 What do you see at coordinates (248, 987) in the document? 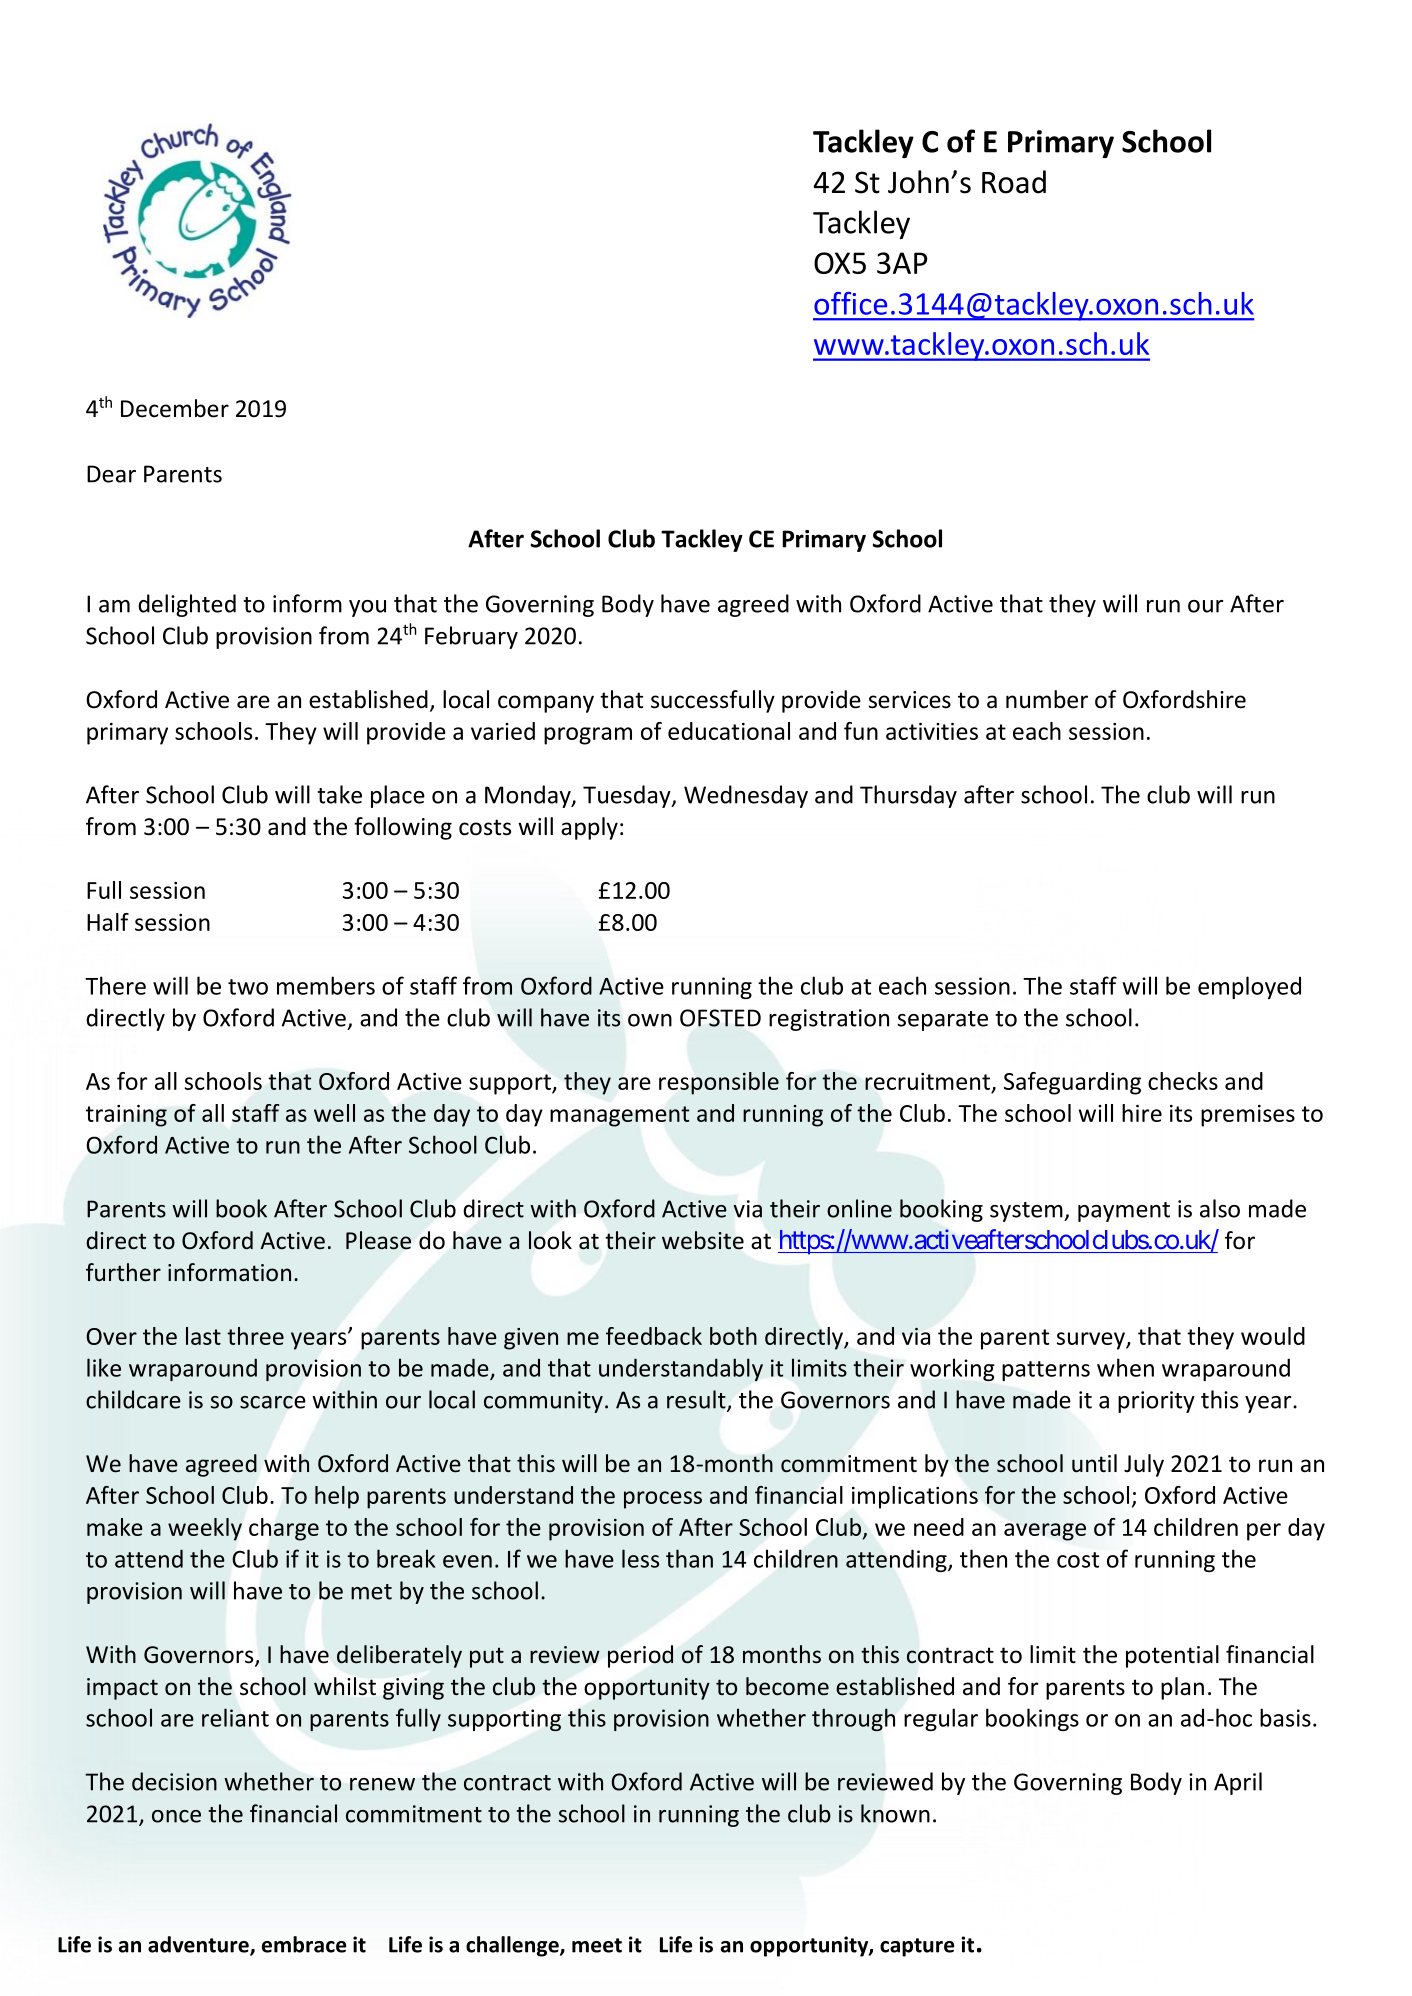
I see `two` at bounding box center [248, 987].
